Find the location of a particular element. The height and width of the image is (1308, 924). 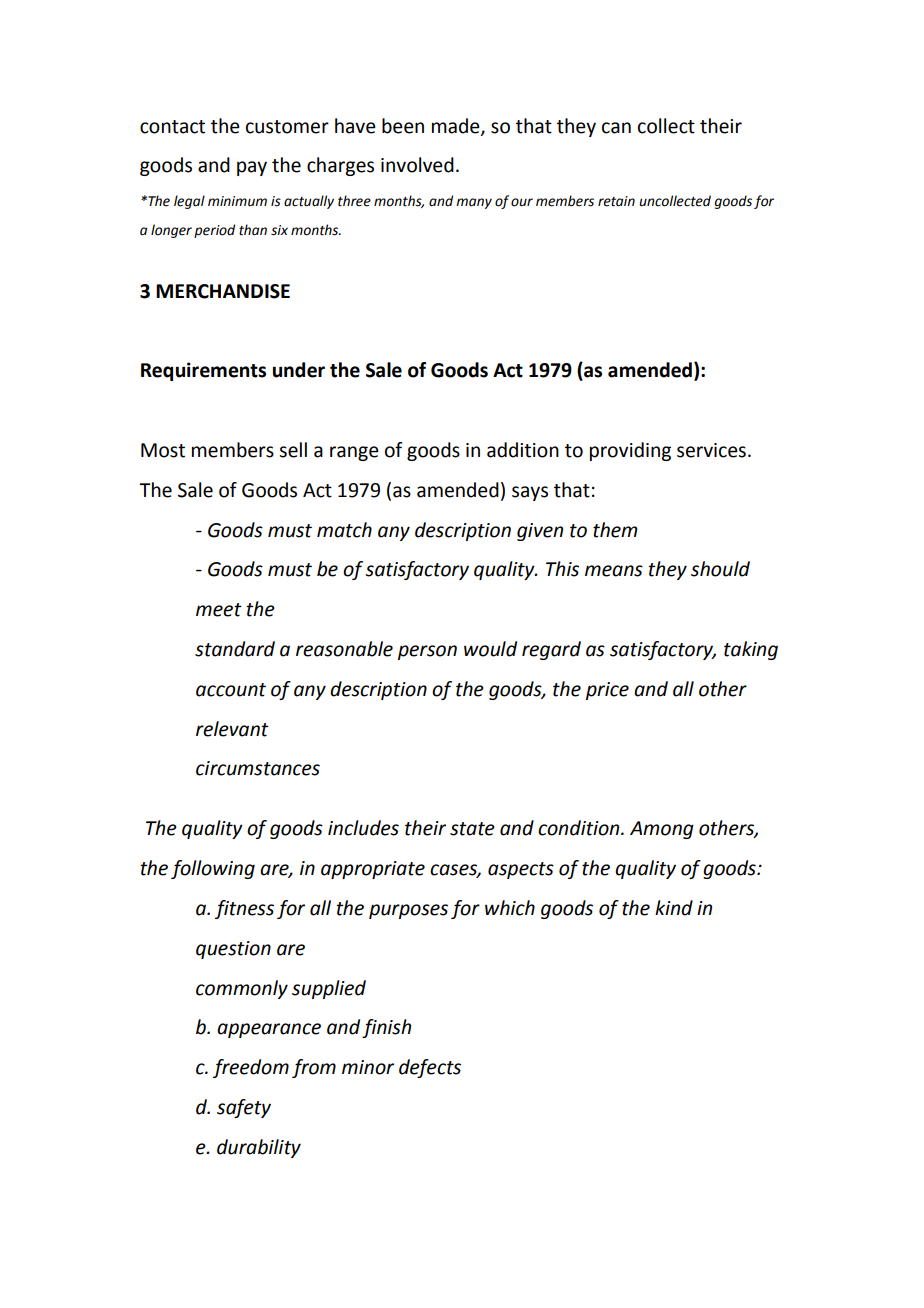

pay is located at coordinates (252, 168).
